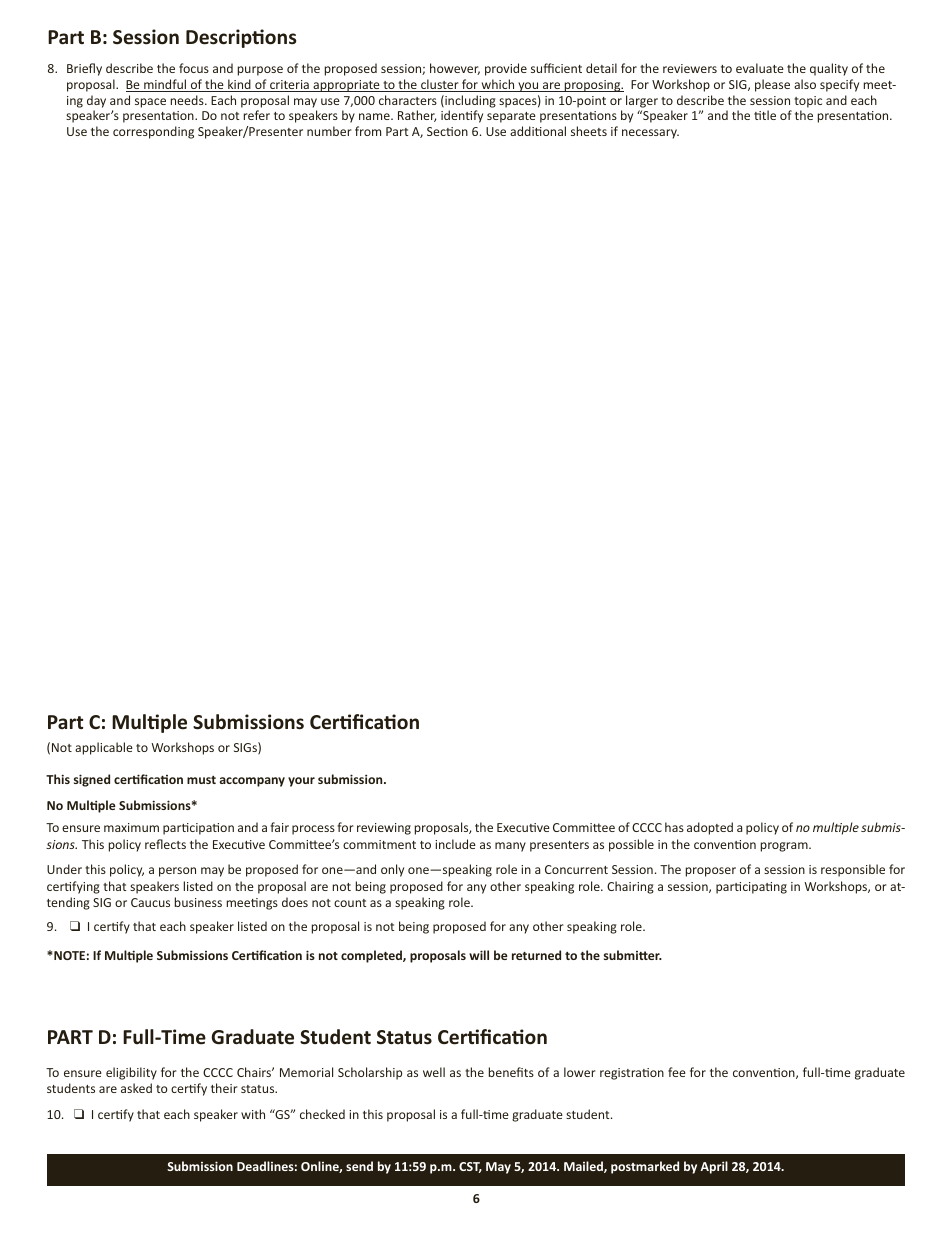 Image resolution: width=952 pixels, height=1233 pixels. I want to click on asked, so click(136, 1088).
